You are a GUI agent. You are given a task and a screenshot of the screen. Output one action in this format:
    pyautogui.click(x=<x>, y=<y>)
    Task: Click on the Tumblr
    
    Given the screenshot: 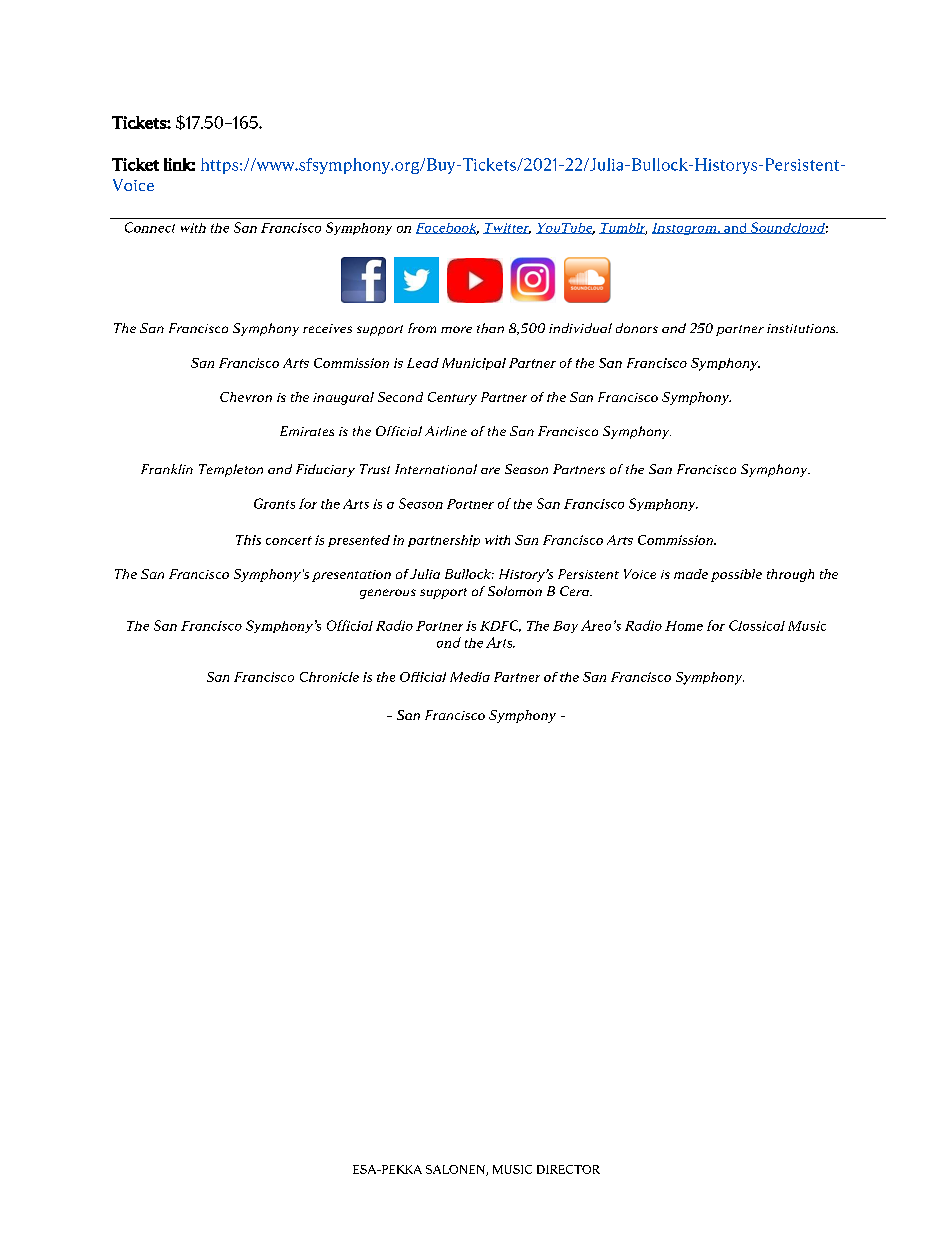 What is the action you would take?
    pyautogui.click(x=623, y=229)
